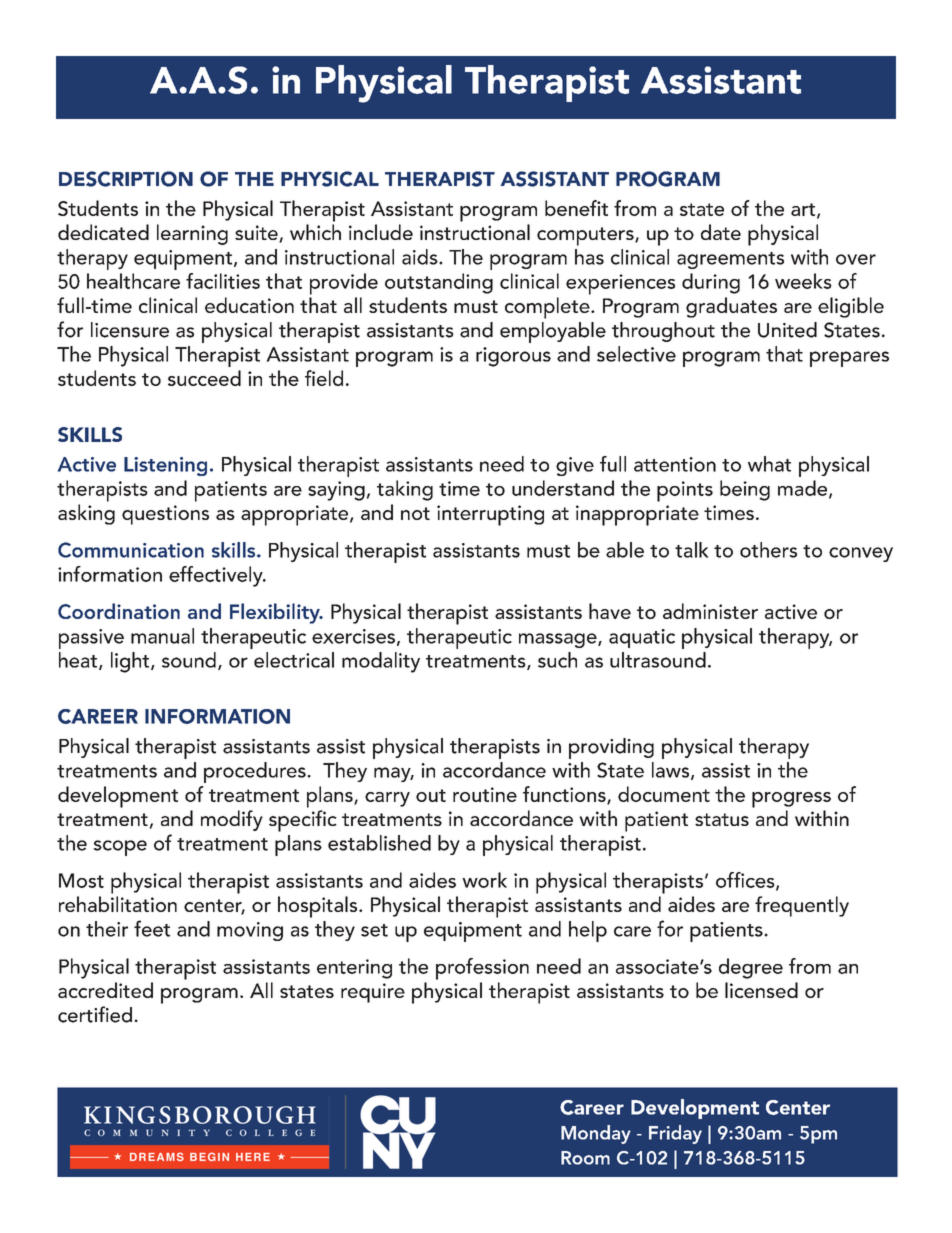 Image resolution: width=952 pixels, height=1233 pixels. I want to click on certified, so click(95, 1014).
